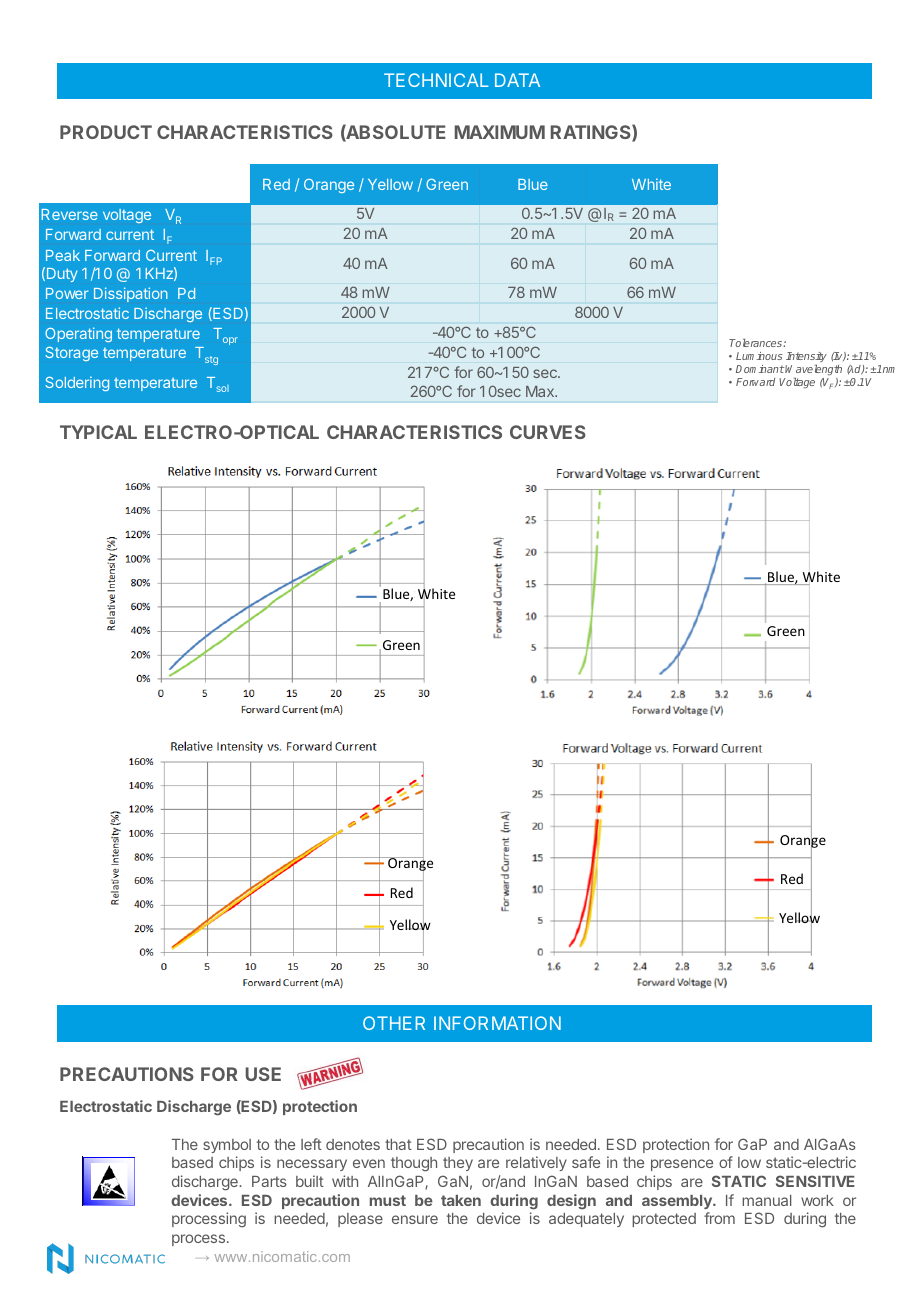 This document has width=924, height=1307. I want to click on Dominant, so click(760, 369).
